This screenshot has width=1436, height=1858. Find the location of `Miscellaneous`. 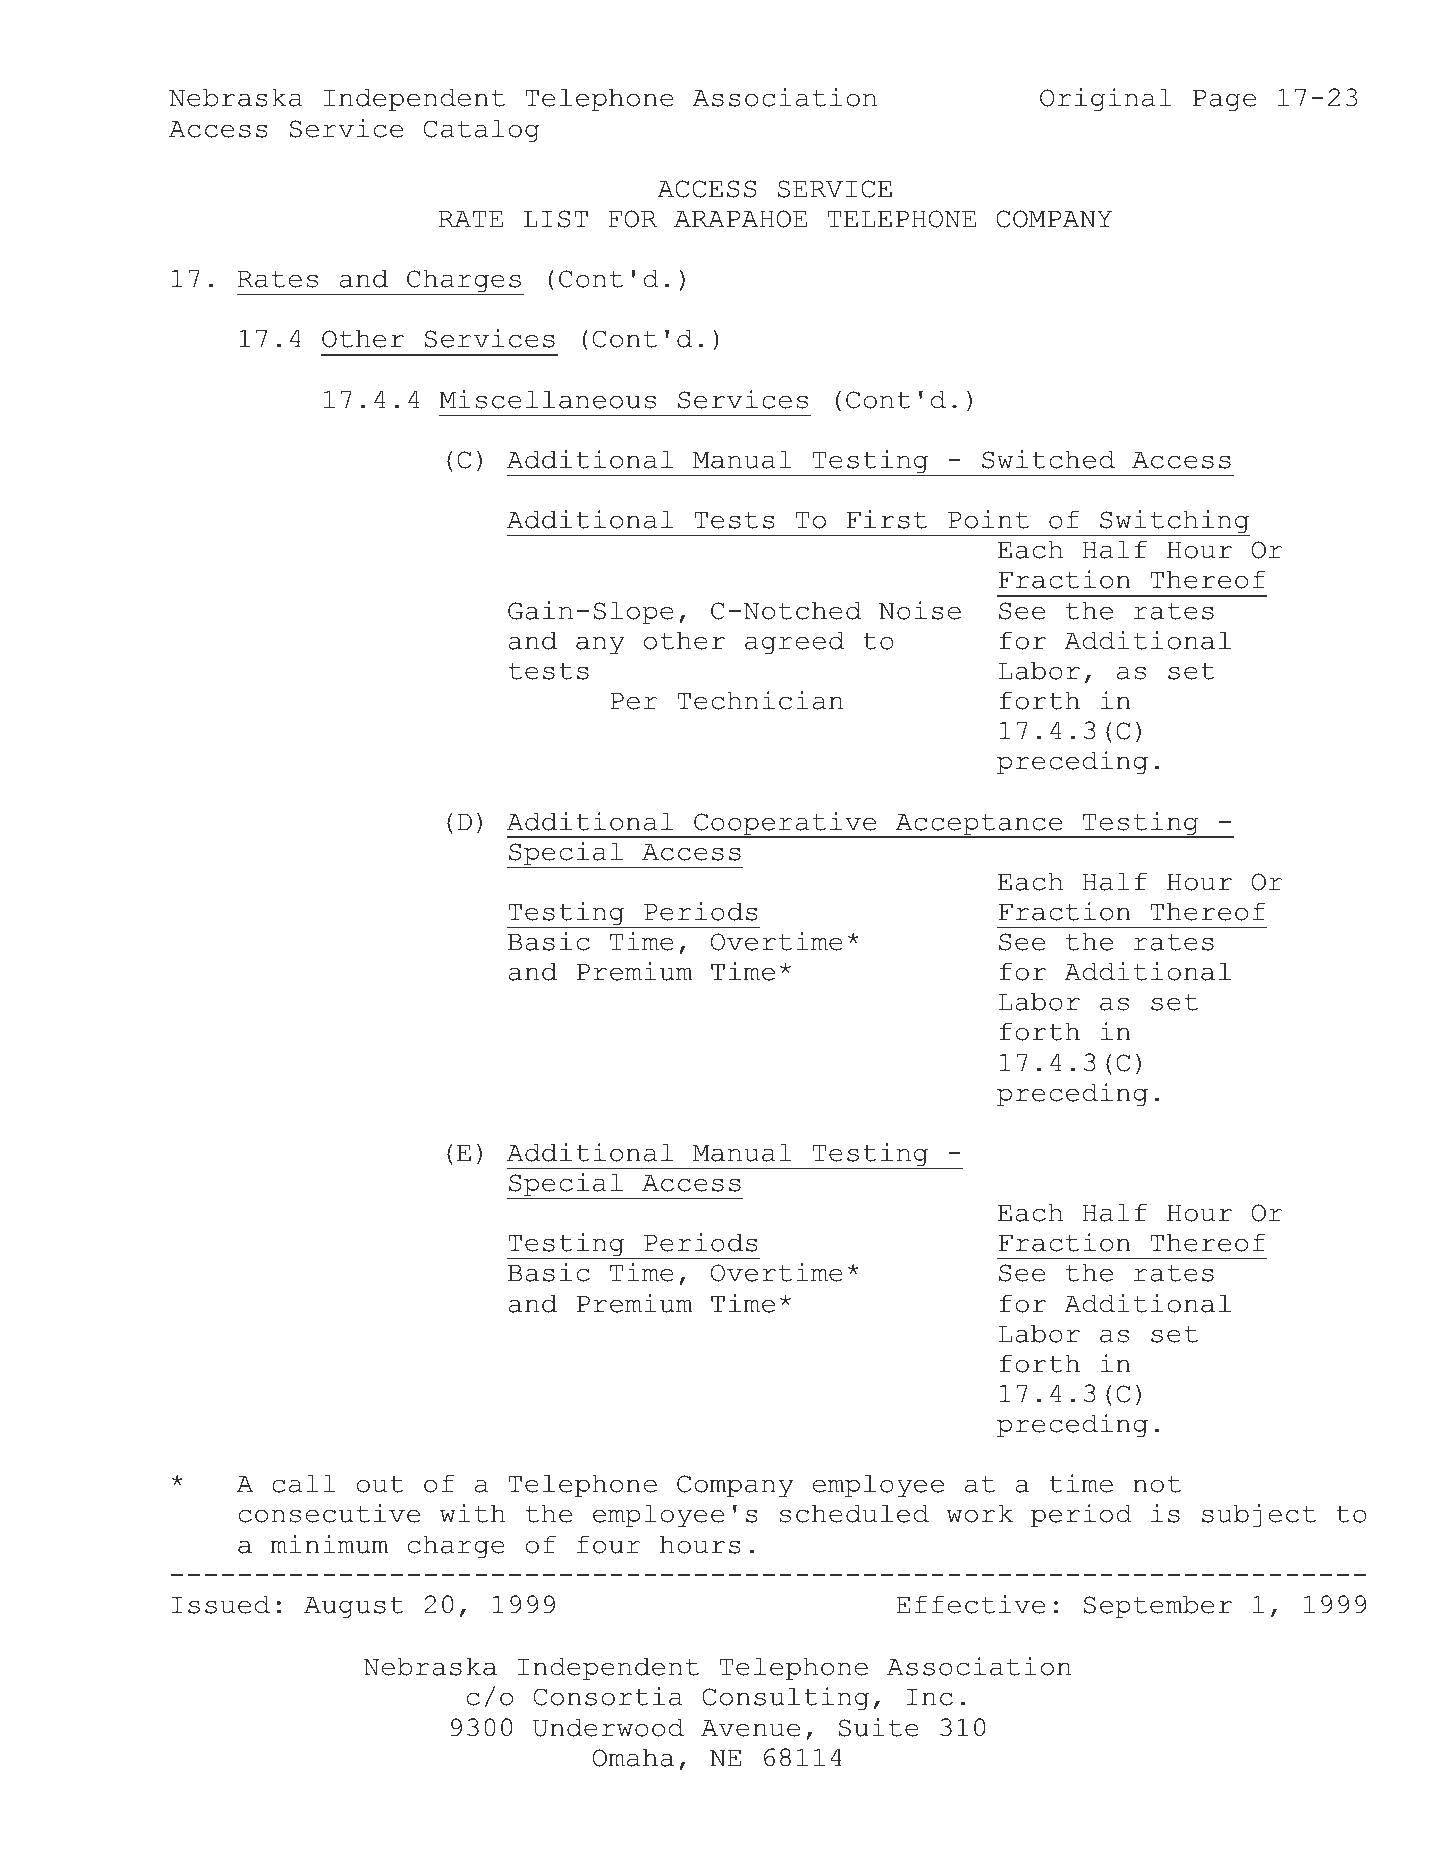

Miscellaneous is located at coordinates (547, 399).
